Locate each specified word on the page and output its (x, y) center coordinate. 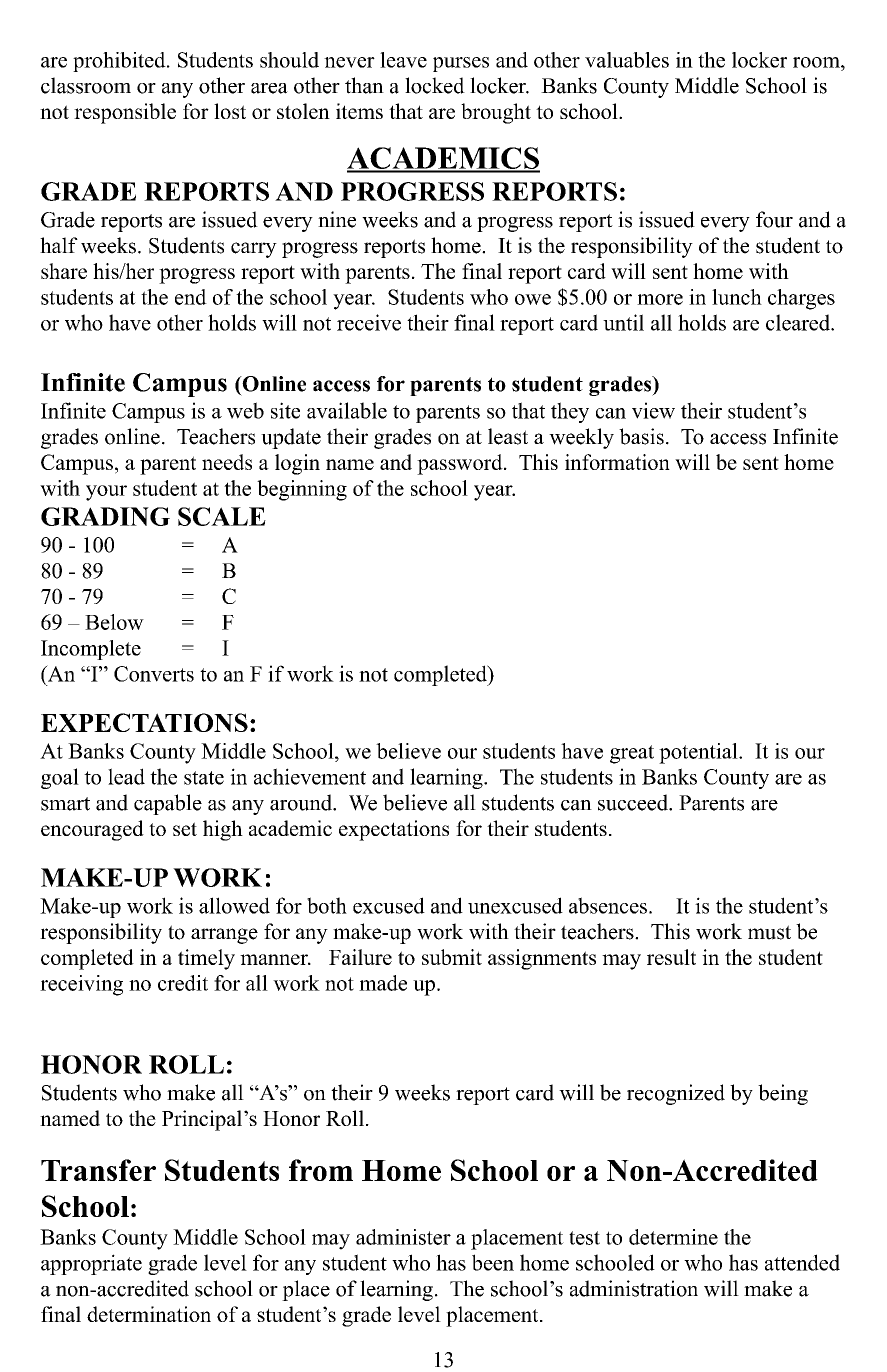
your (106, 493)
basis (641, 436)
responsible (125, 113)
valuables (627, 60)
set (185, 829)
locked (435, 85)
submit (452, 957)
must (769, 932)
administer (403, 1237)
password (461, 464)
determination (149, 1314)
